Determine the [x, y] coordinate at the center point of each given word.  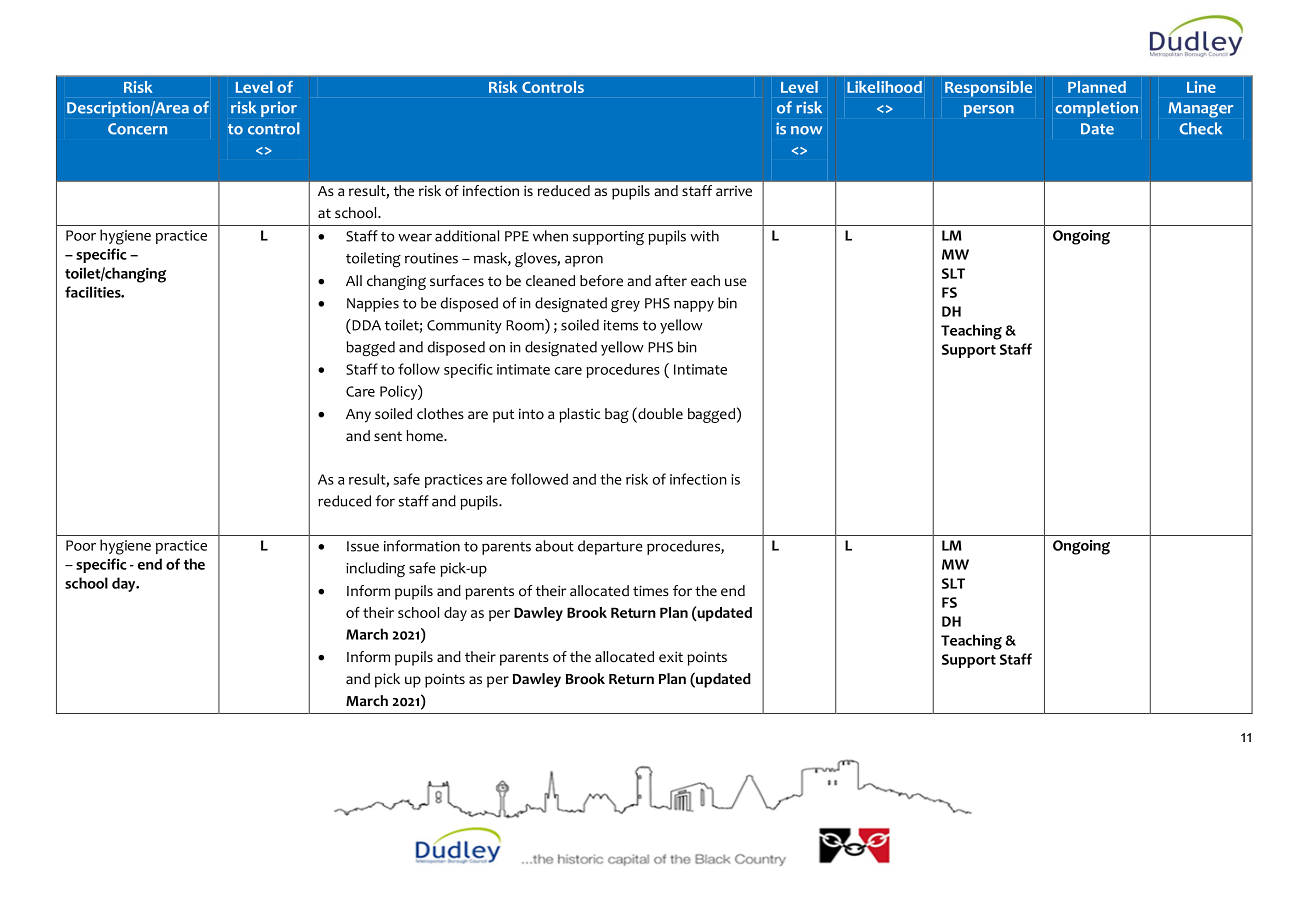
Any [358, 416]
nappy [694, 306]
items [621, 325]
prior [279, 109]
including [375, 569]
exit [671, 656]
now [806, 130]
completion [1096, 109]
